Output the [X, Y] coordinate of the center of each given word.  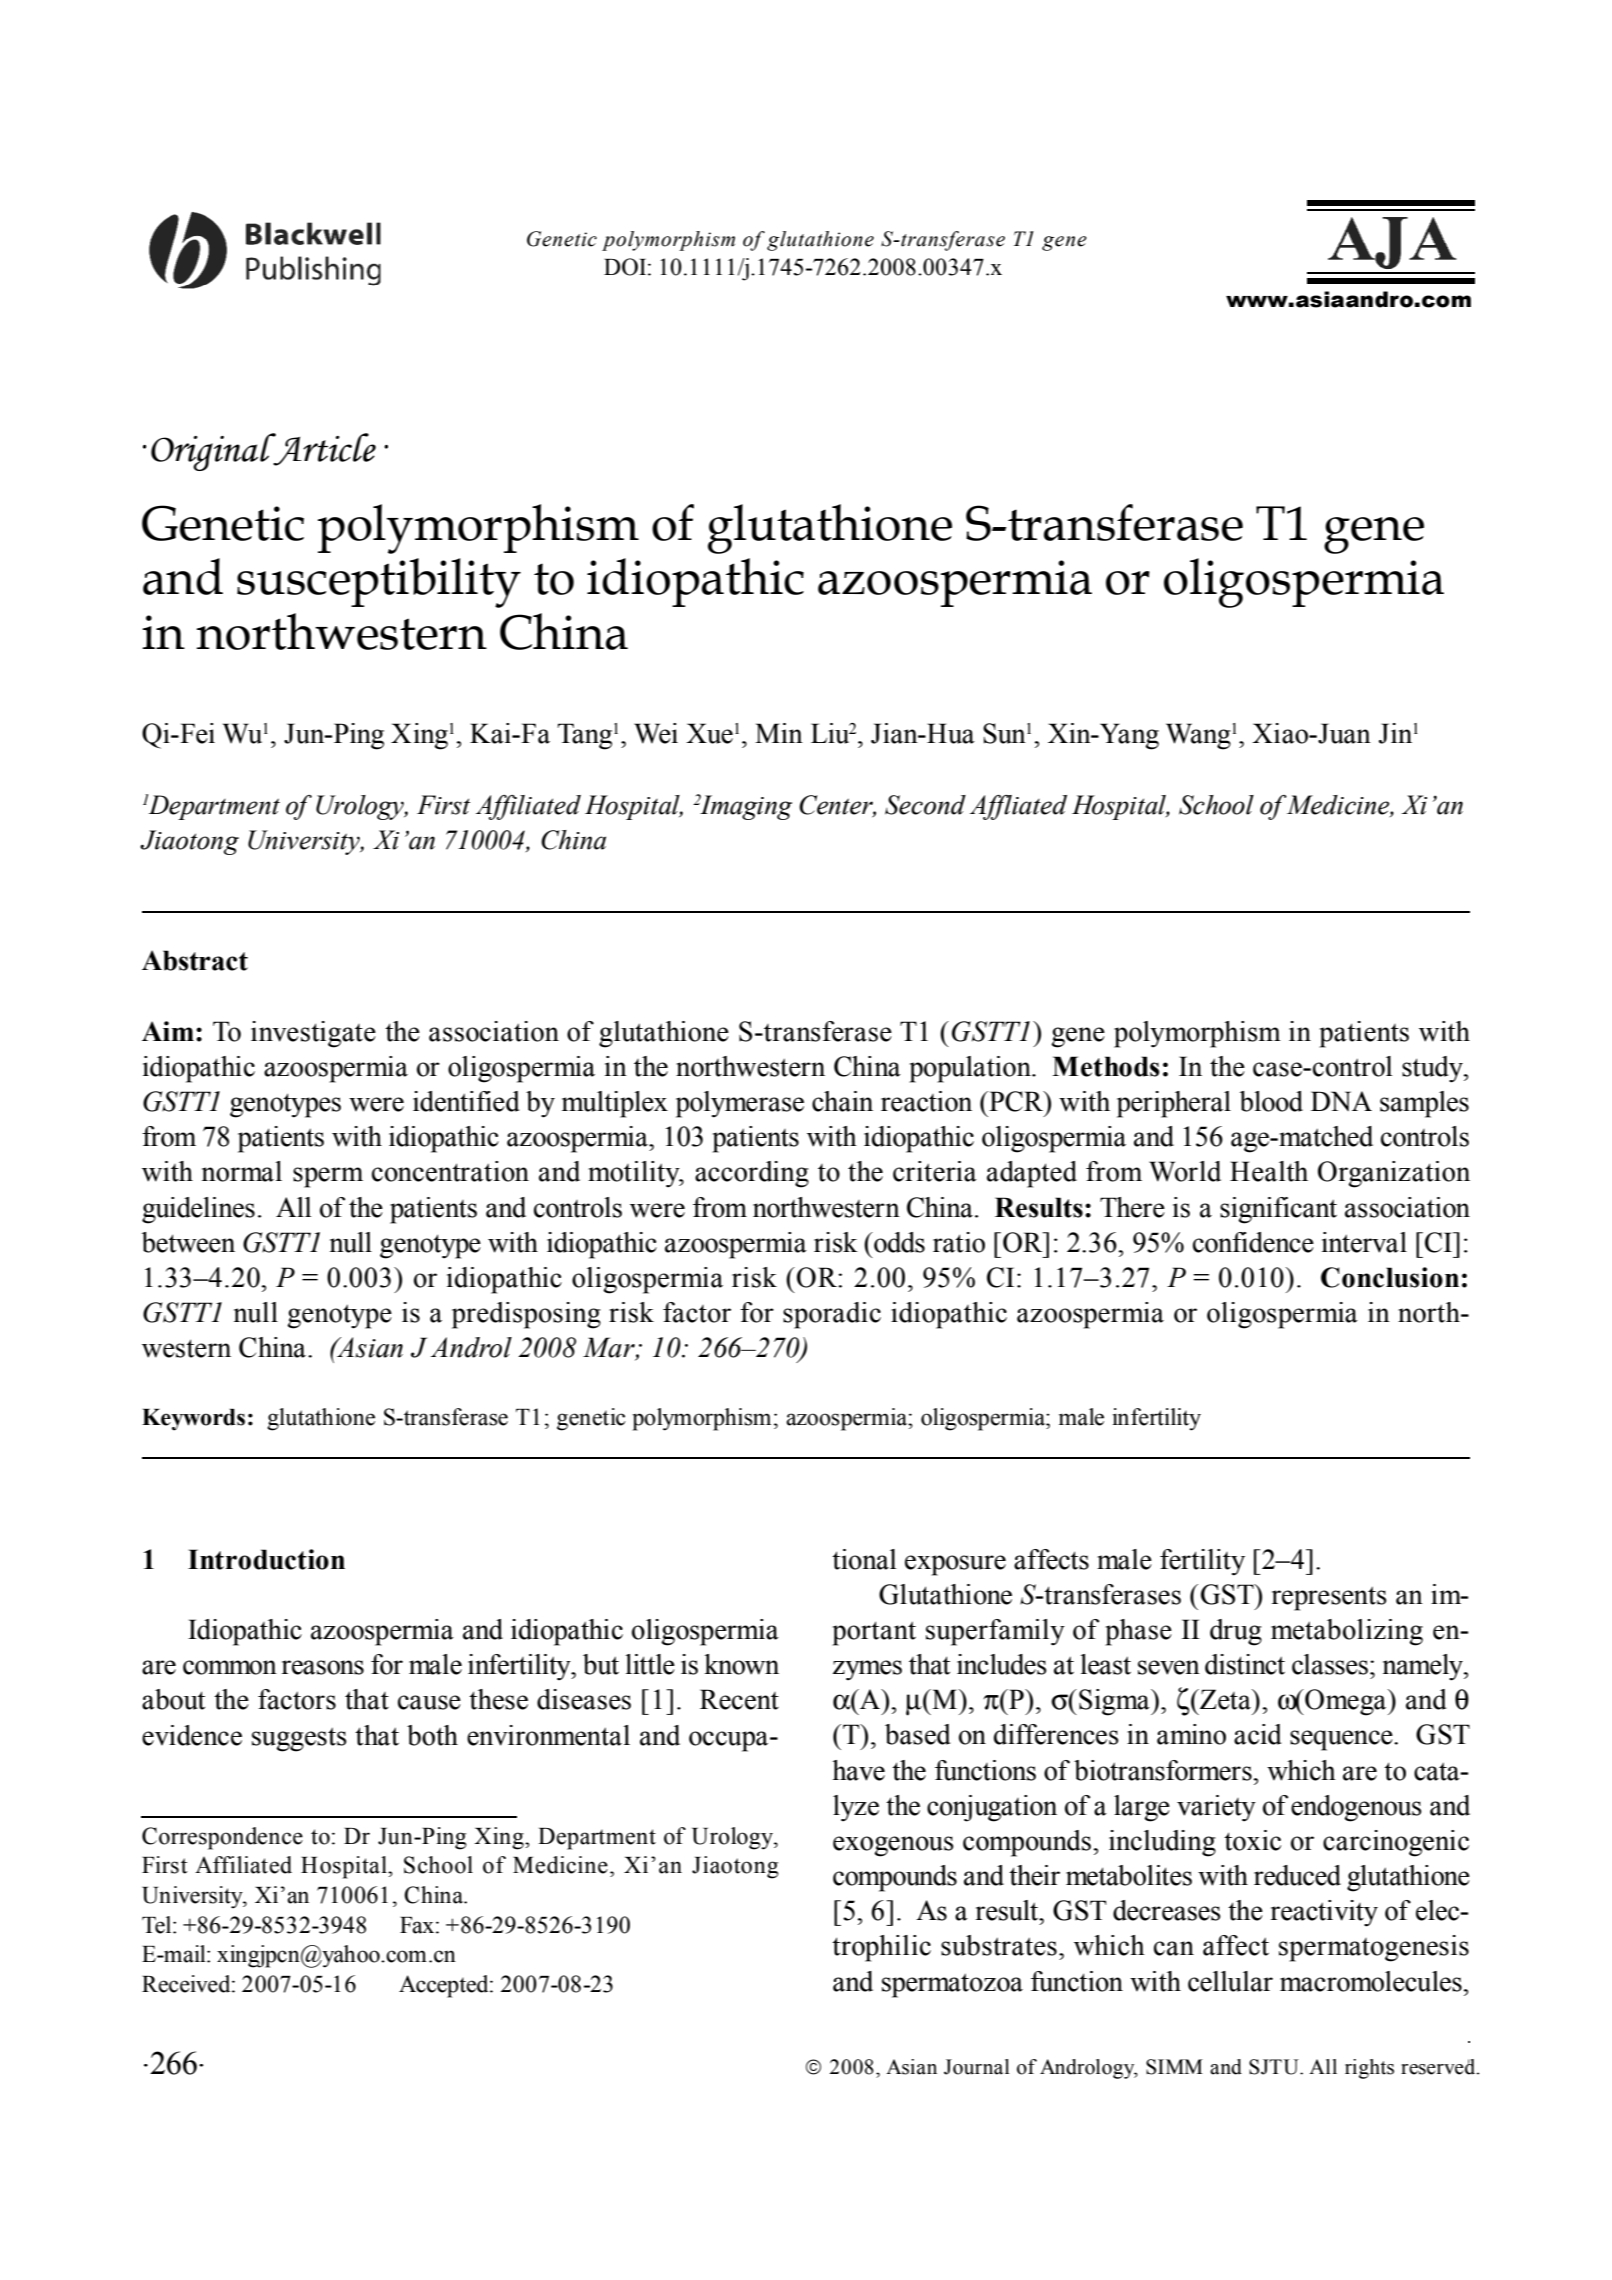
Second [925, 805]
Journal [977, 2067]
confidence [1253, 1242]
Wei [656, 733]
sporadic [832, 1315]
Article [323, 449]
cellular [1230, 1981]
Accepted [445, 1986]
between [188, 1242]
